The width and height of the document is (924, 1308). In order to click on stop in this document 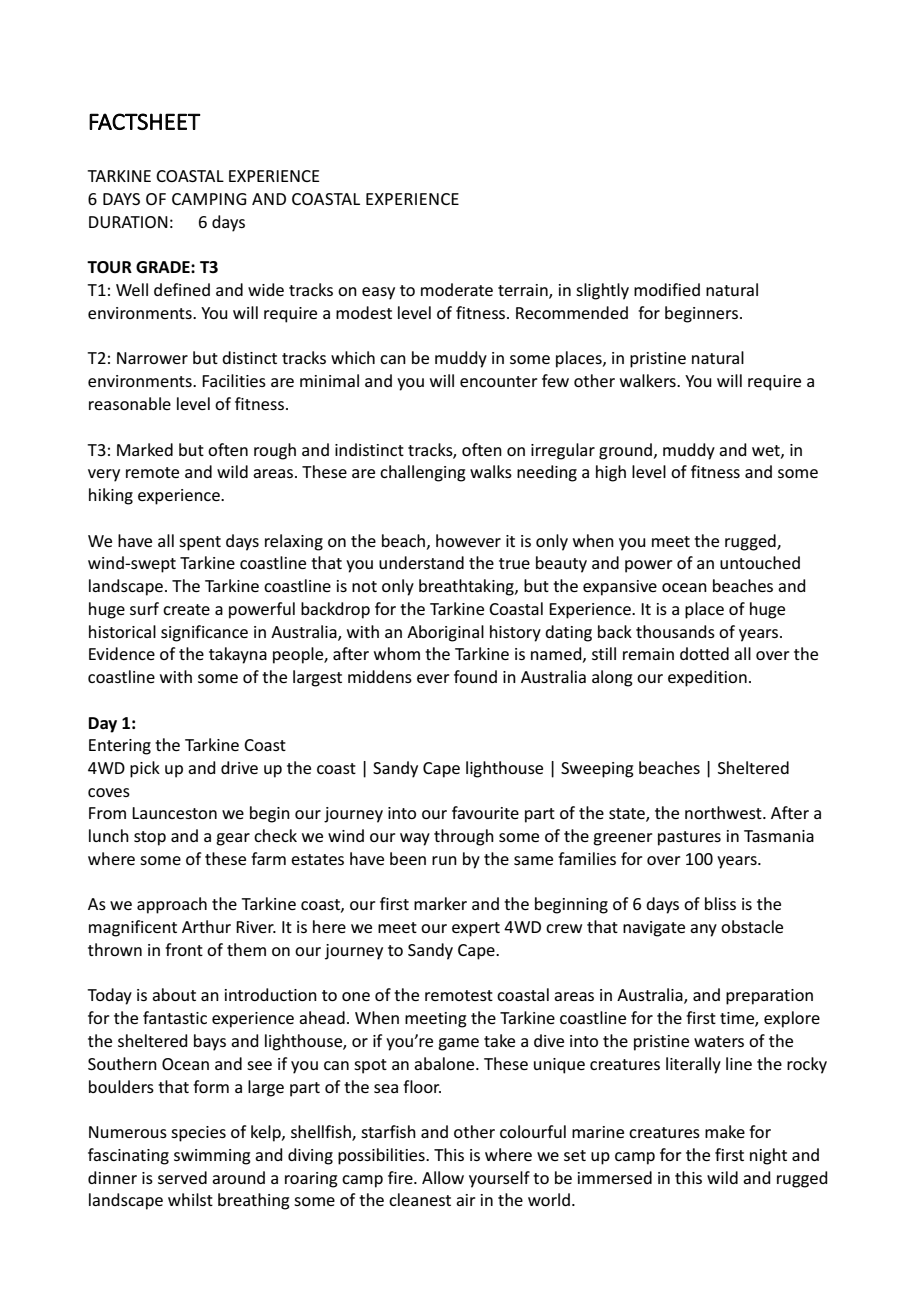, I will do `click(150, 838)`.
